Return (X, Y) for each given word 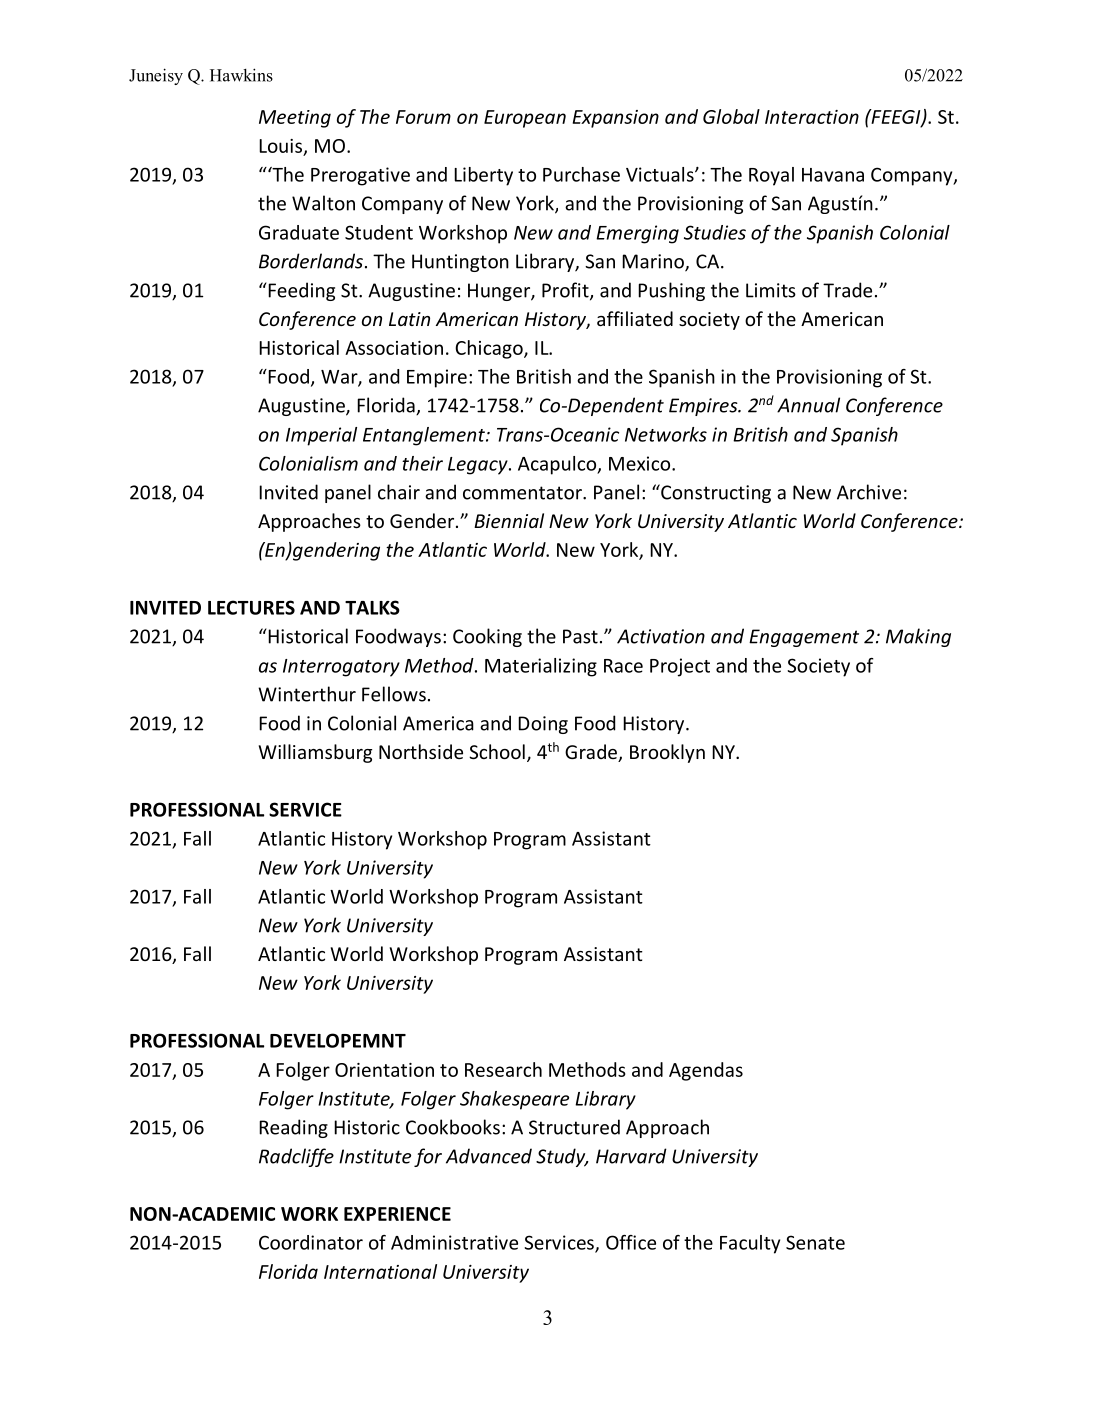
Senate (815, 1242)
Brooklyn (667, 753)
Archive (869, 492)
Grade (592, 753)
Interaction (812, 117)
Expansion (616, 119)
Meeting (295, 119)
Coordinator (311, 1242)
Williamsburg (315, 753)
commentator (523, 493)
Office (631, 1242)
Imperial (321, 436)
